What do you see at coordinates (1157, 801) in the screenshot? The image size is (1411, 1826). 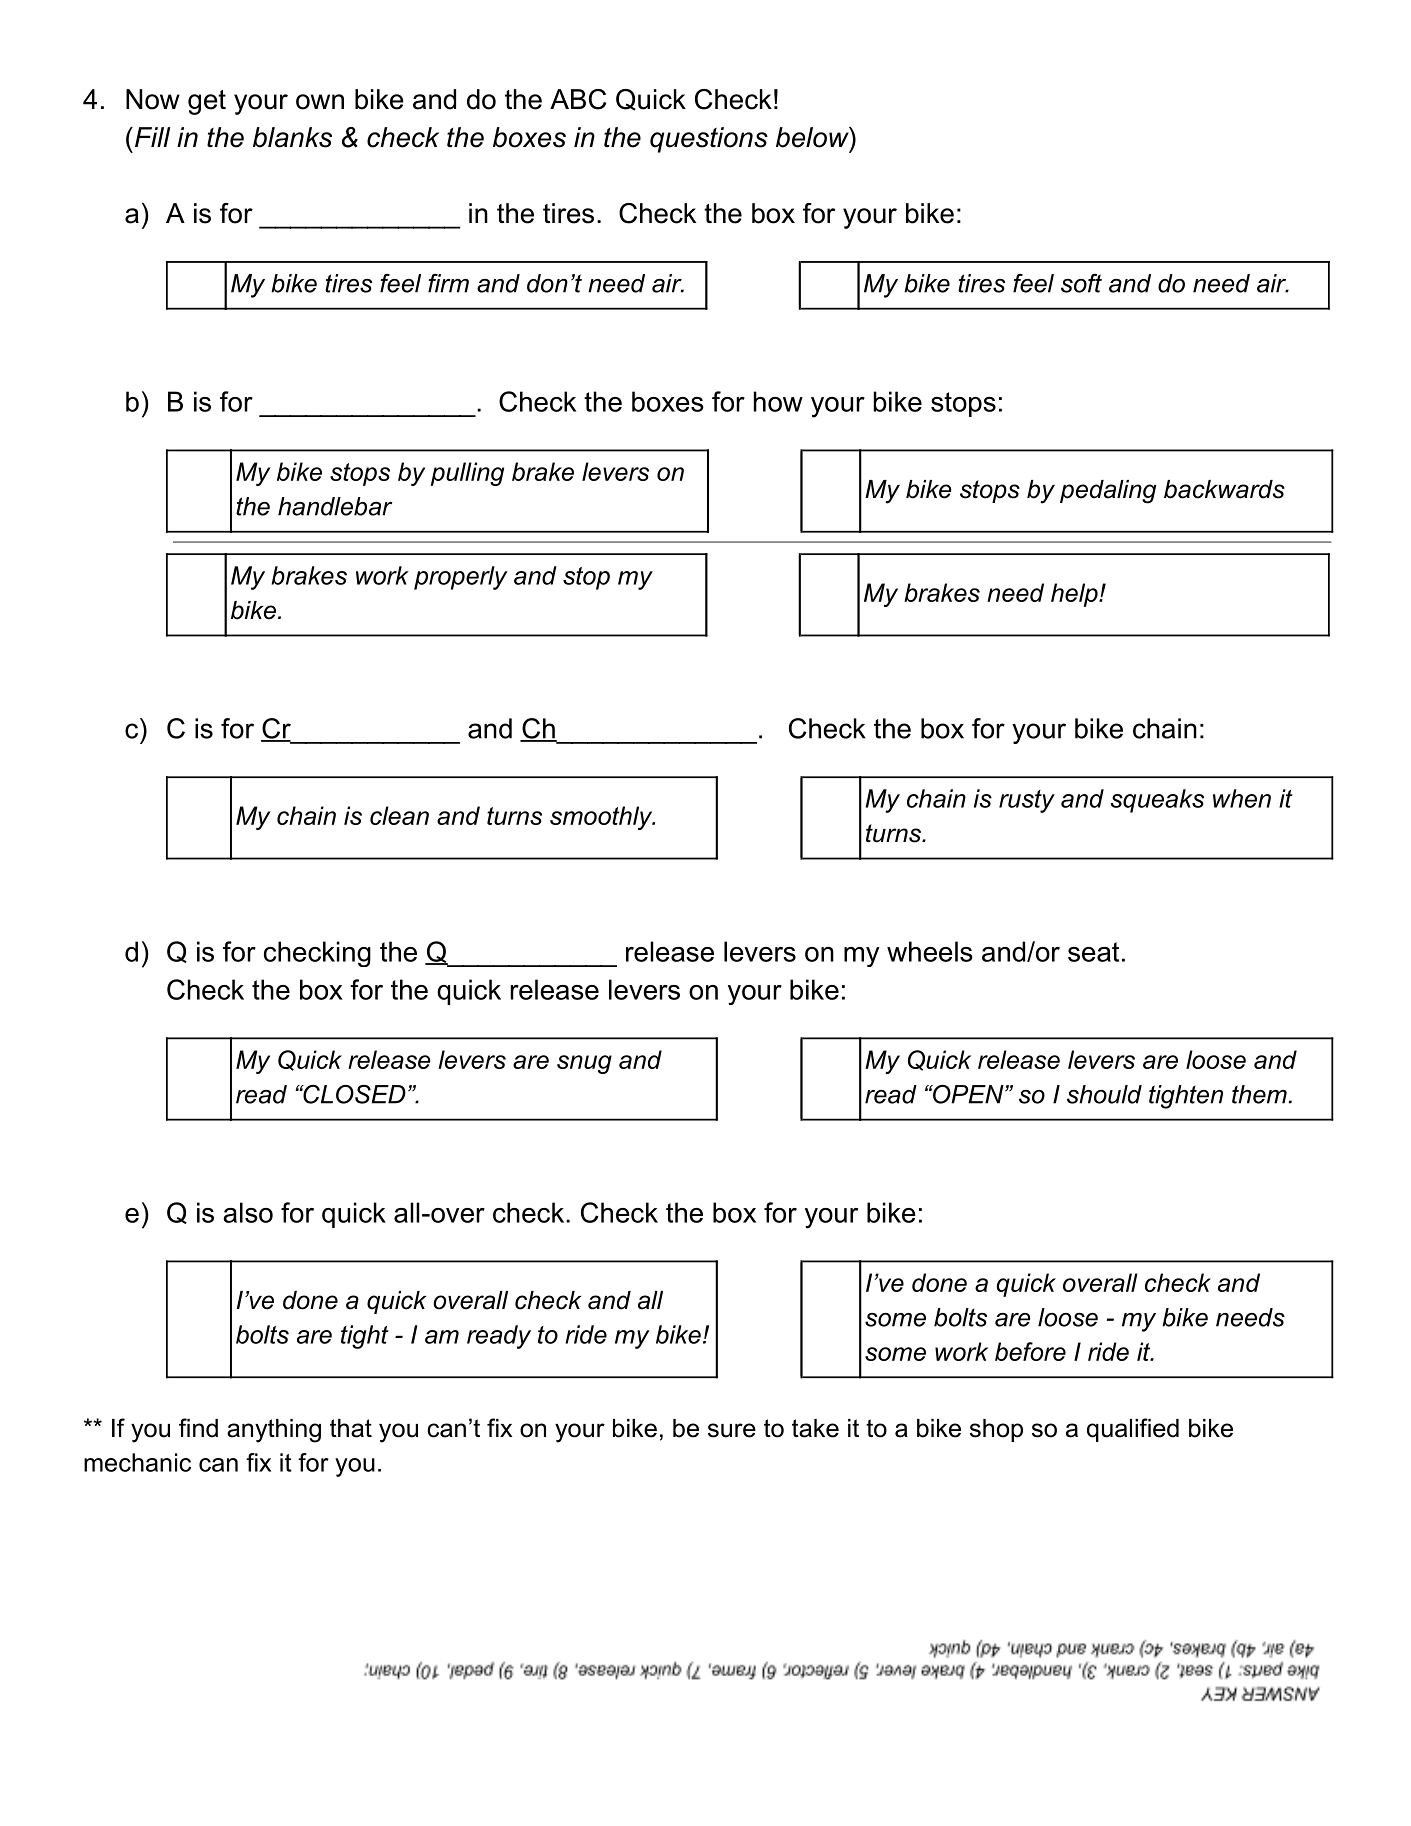 I see `squeaks` at bounding box center [1157, 801].
